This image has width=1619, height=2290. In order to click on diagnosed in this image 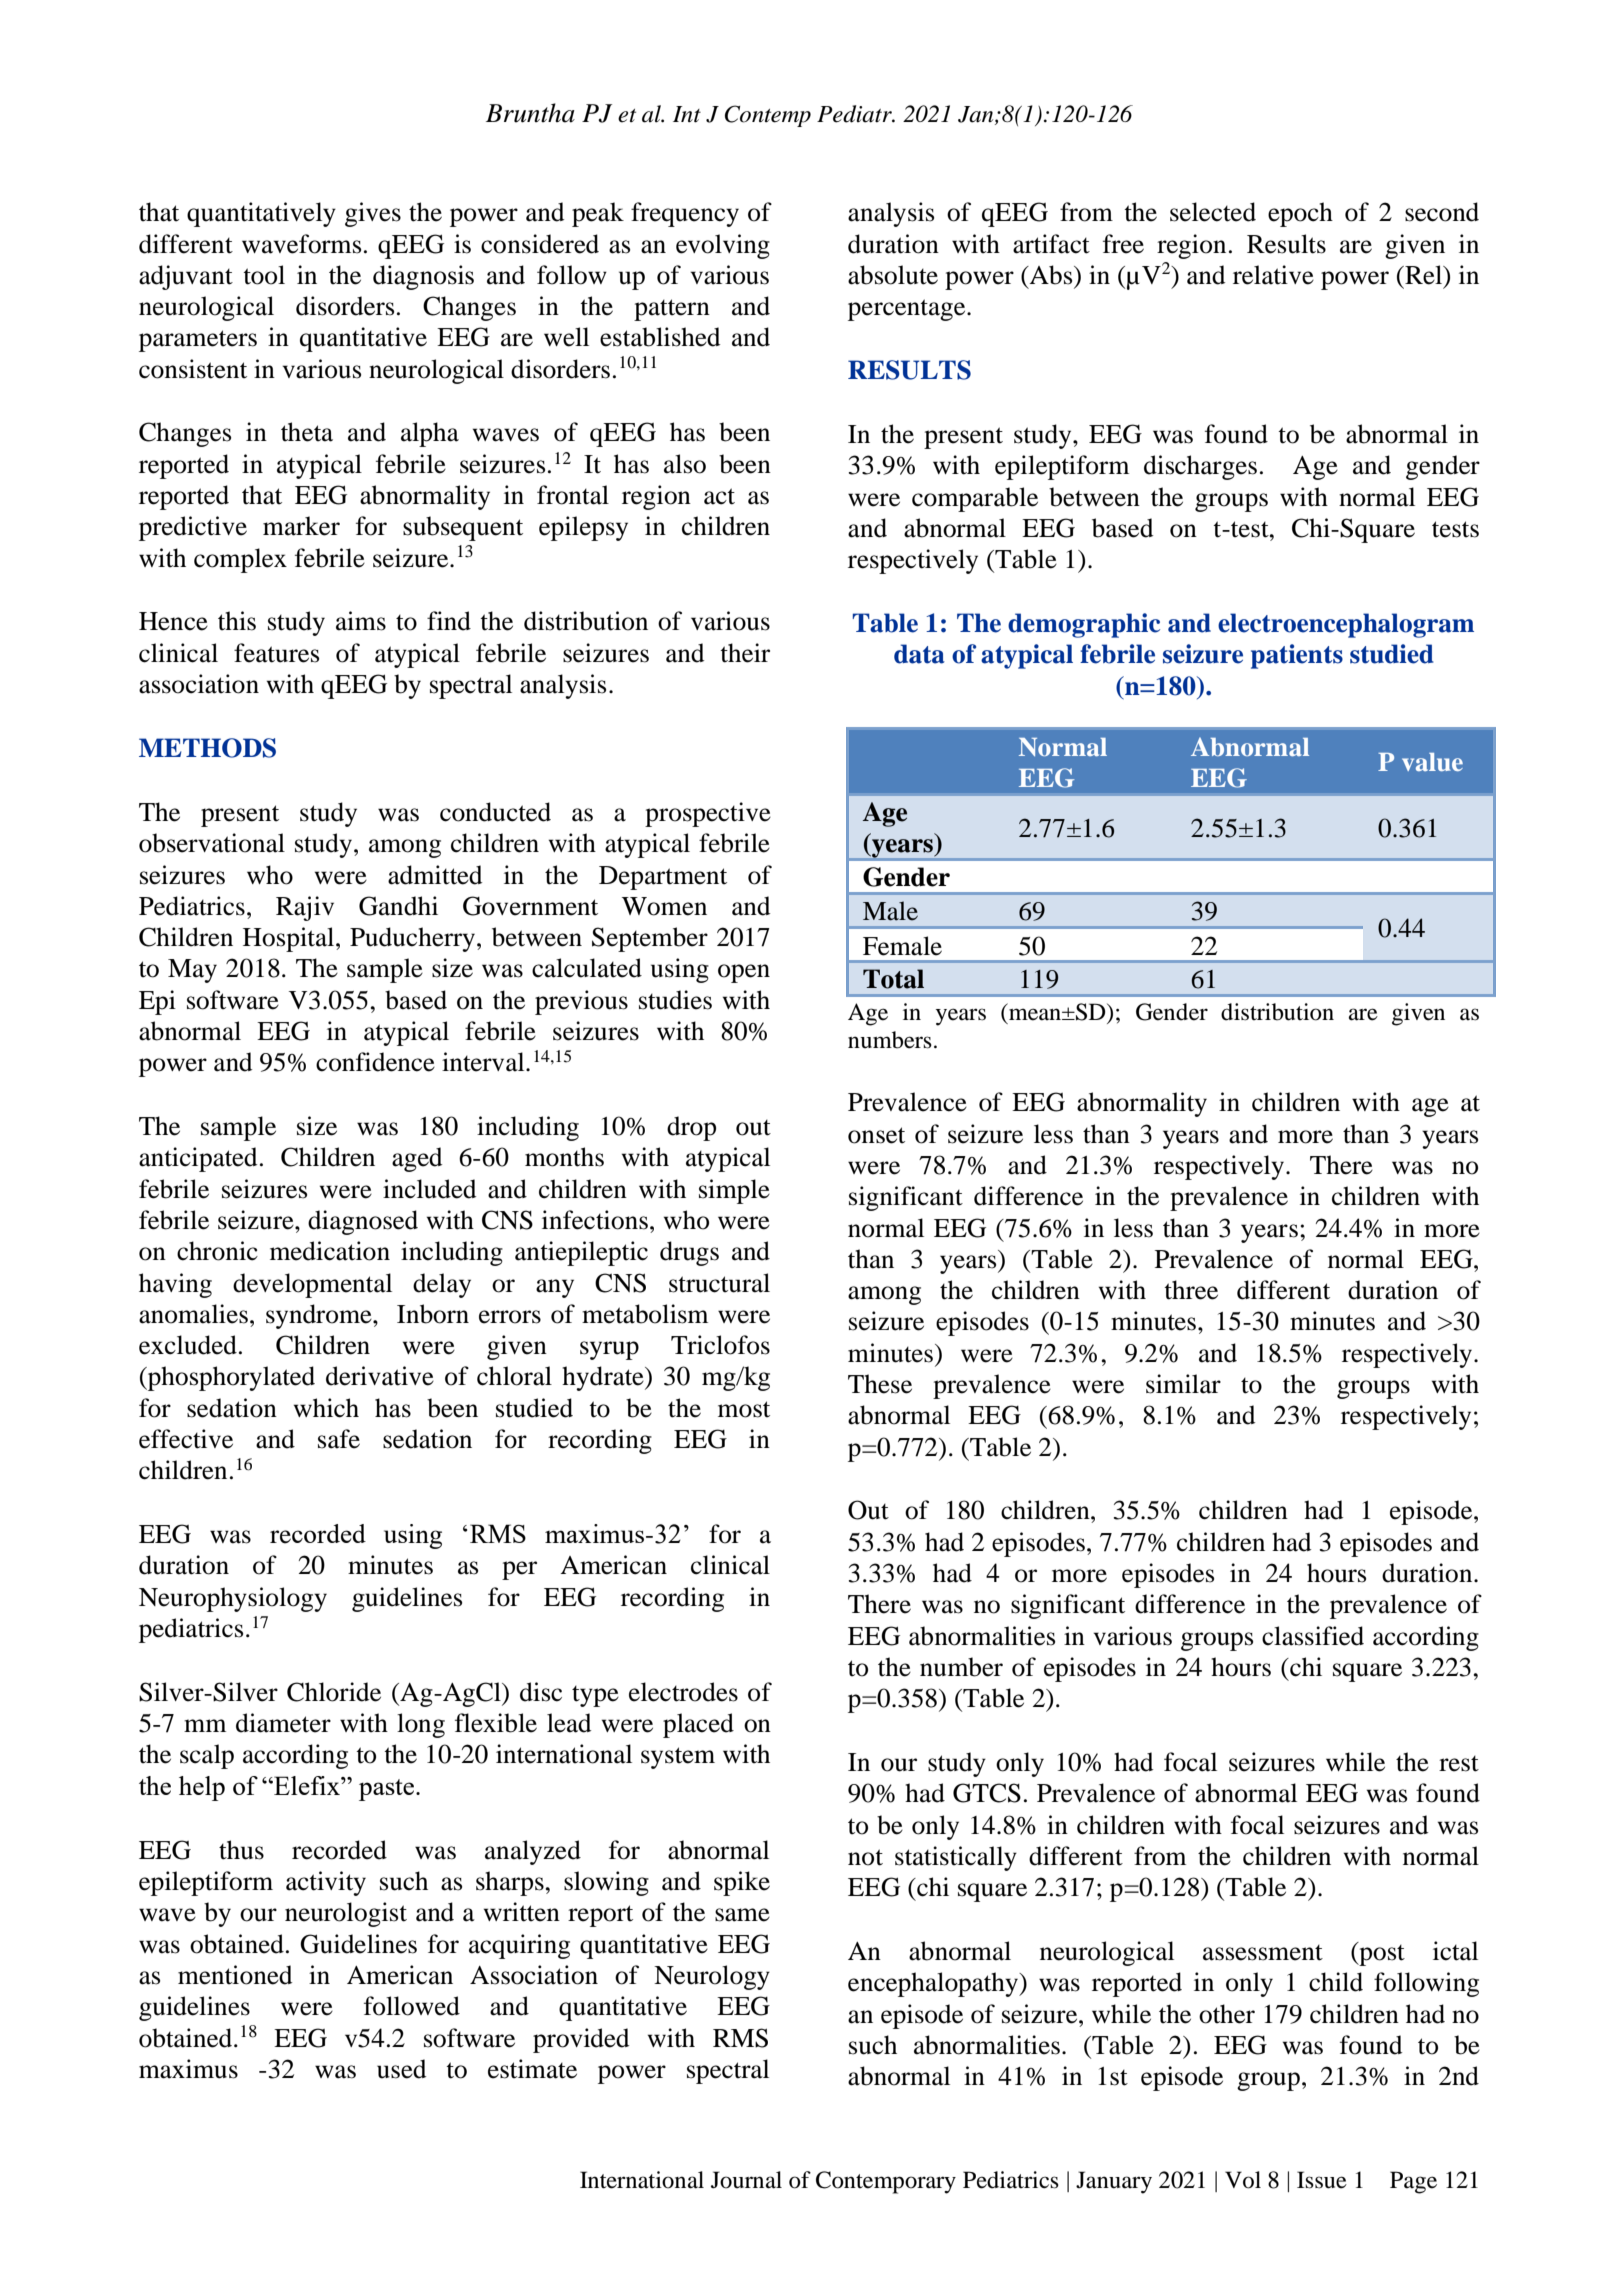, I will do `click(363, 1222)`.
